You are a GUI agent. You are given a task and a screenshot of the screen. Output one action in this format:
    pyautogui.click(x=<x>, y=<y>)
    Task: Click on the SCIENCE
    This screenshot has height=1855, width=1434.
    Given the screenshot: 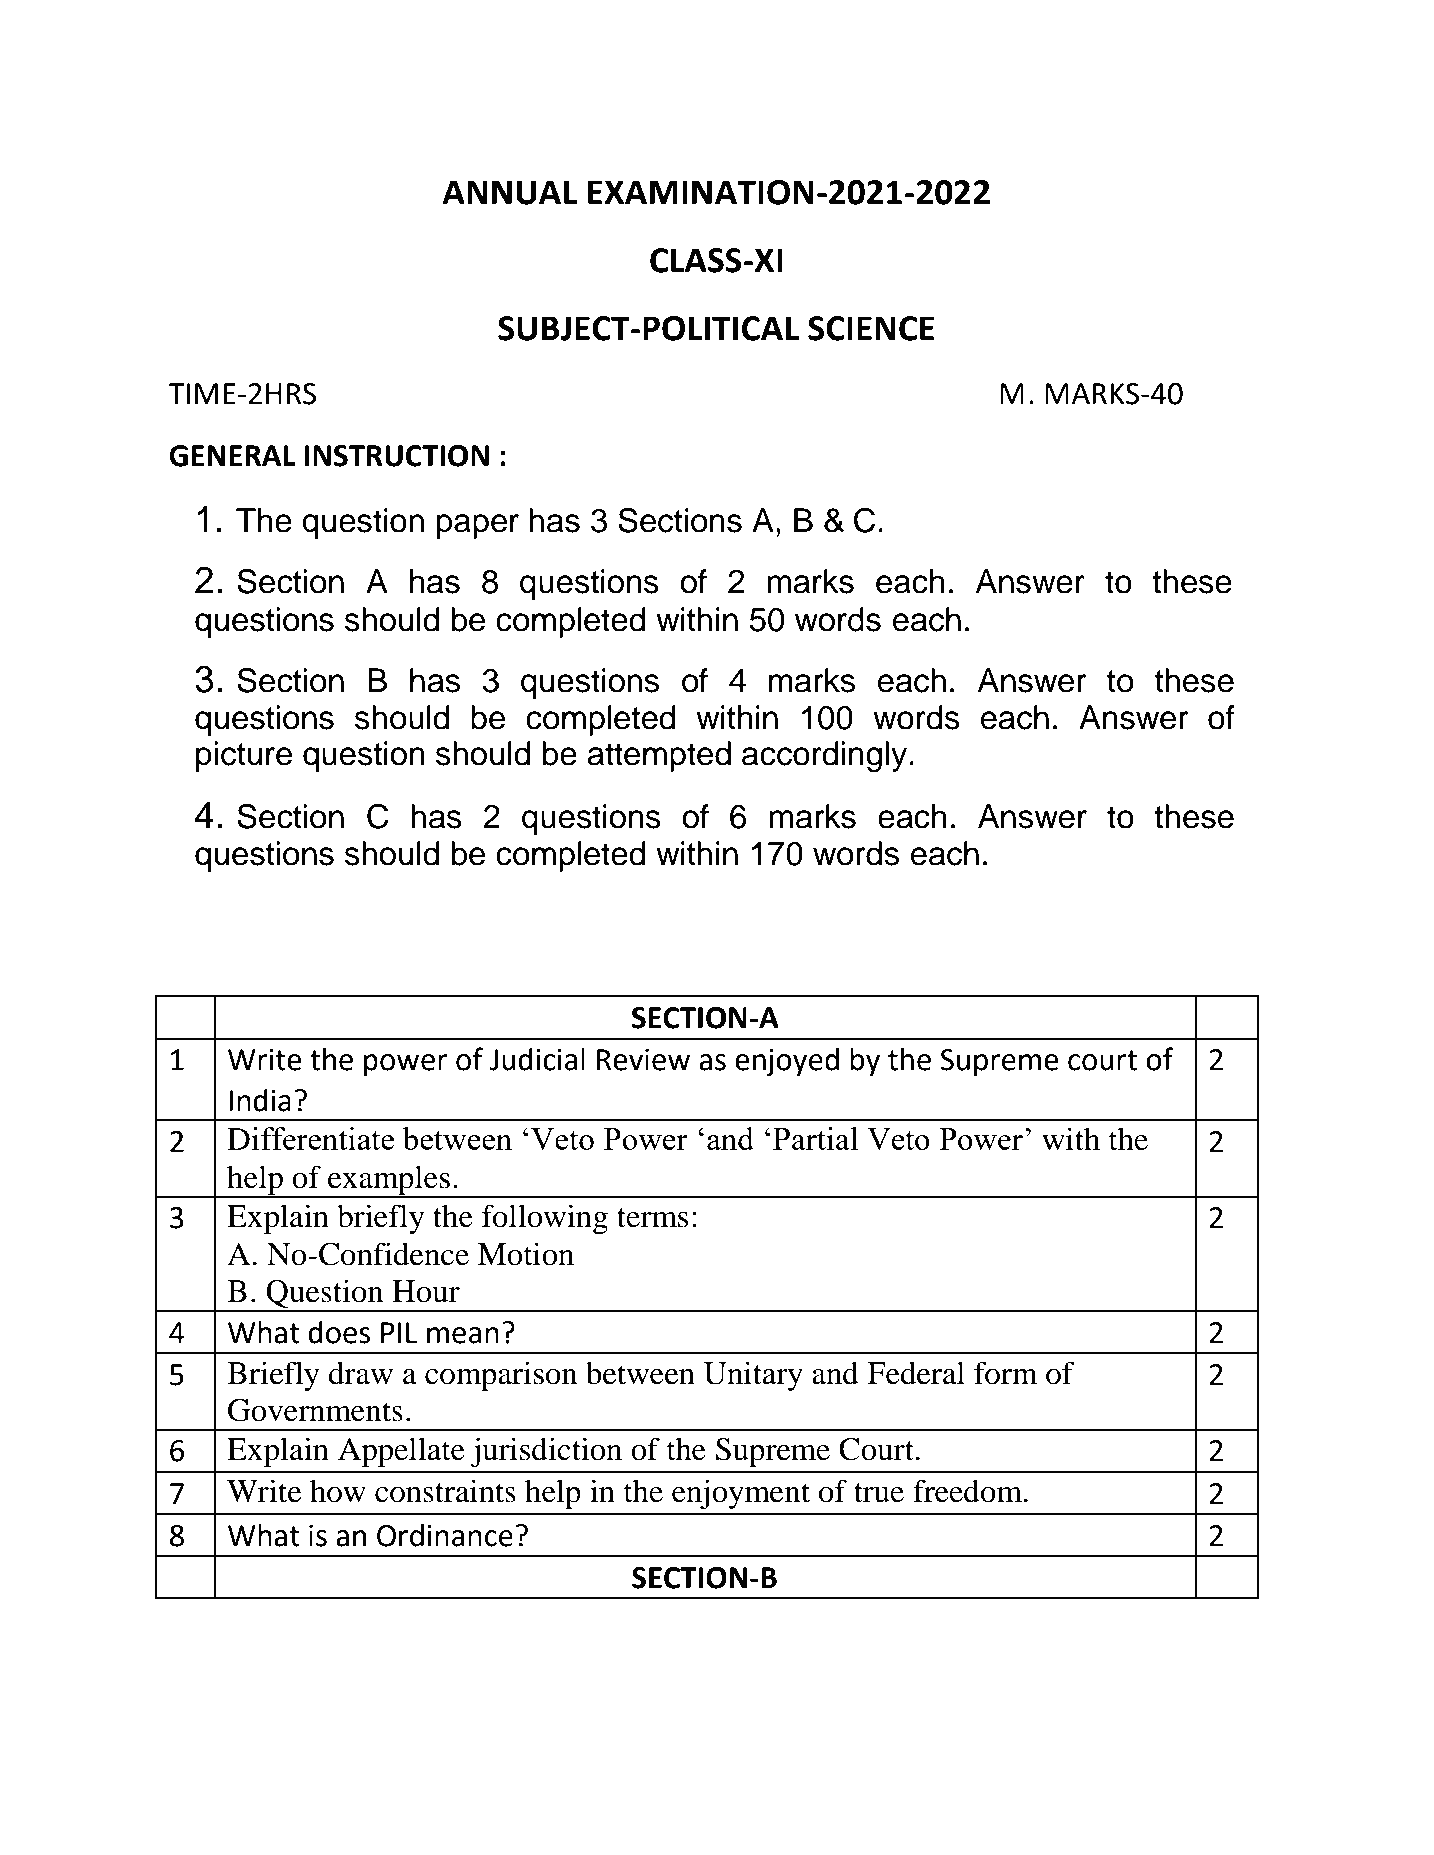 What is the action you would take?
    pyautogui.click(x=871, y=328)
